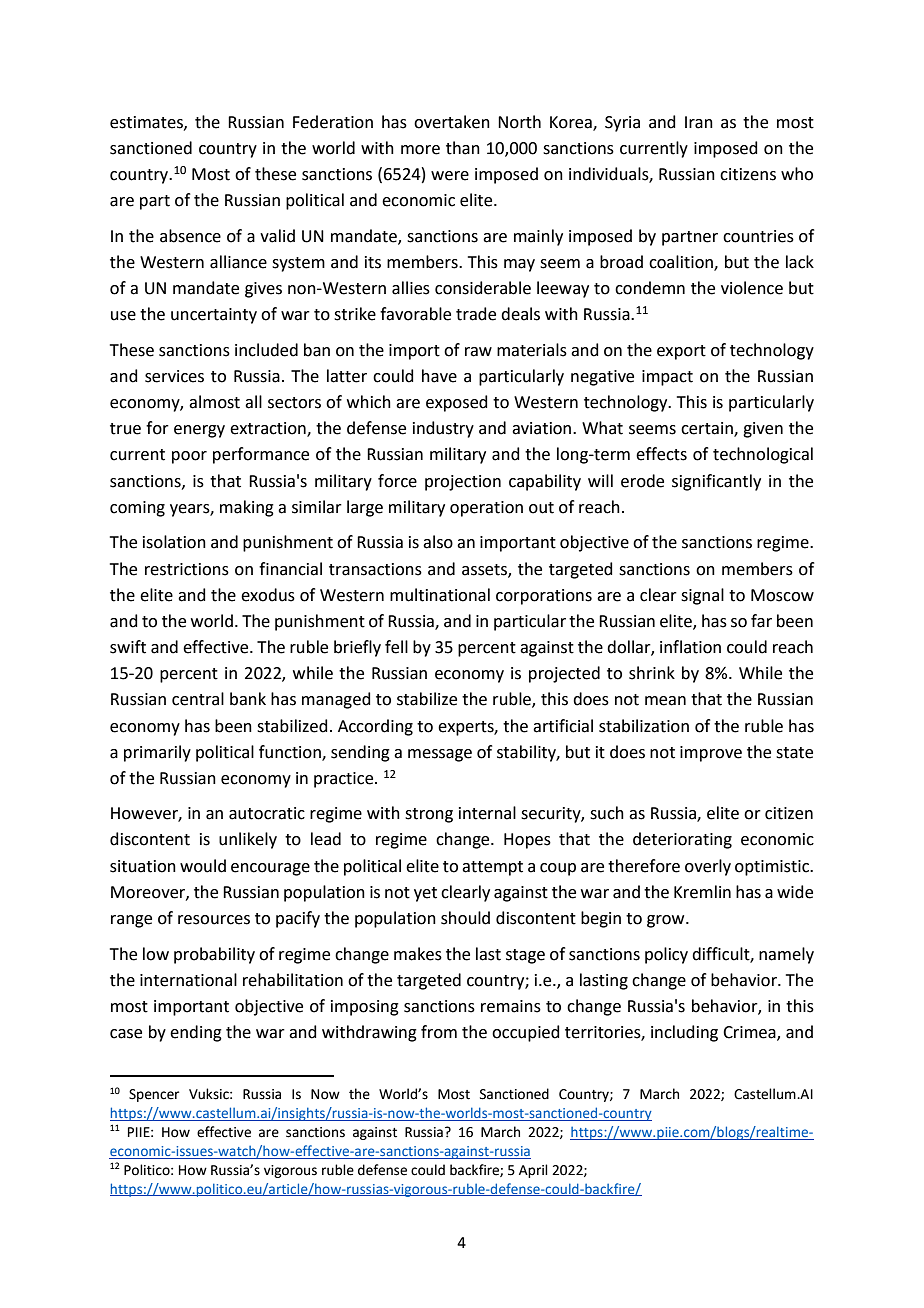 The image size is (924, 1308). I want to click on fell, so click(396, 647).
